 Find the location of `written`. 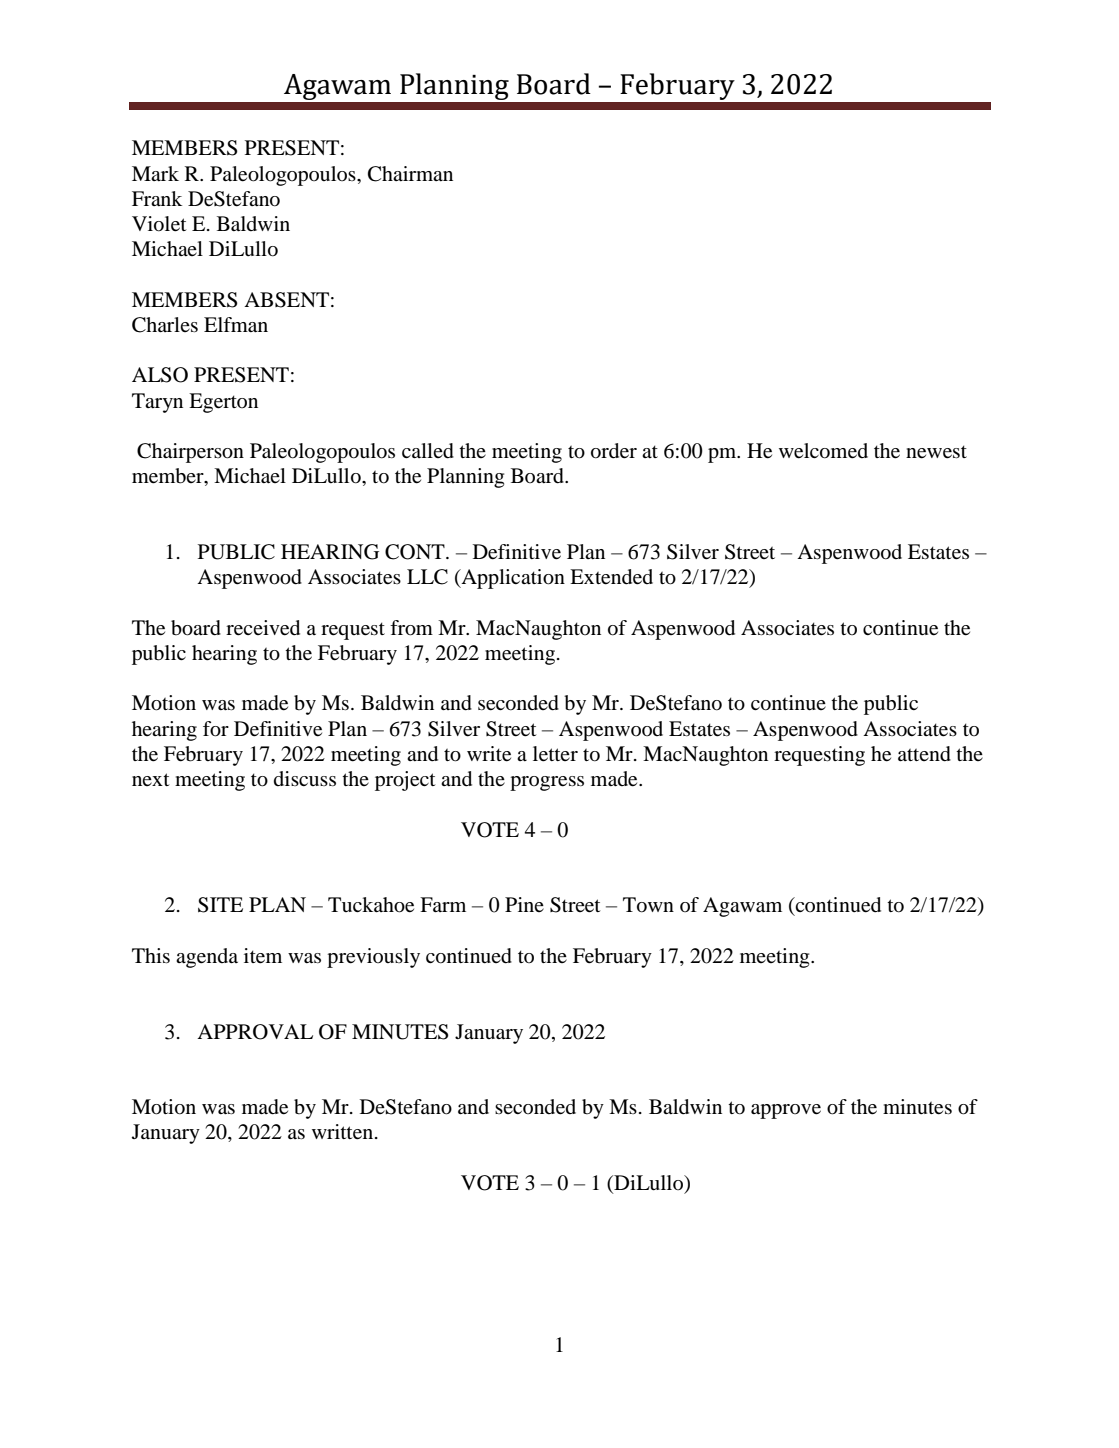

written is located at coordinates (344, 1132).
